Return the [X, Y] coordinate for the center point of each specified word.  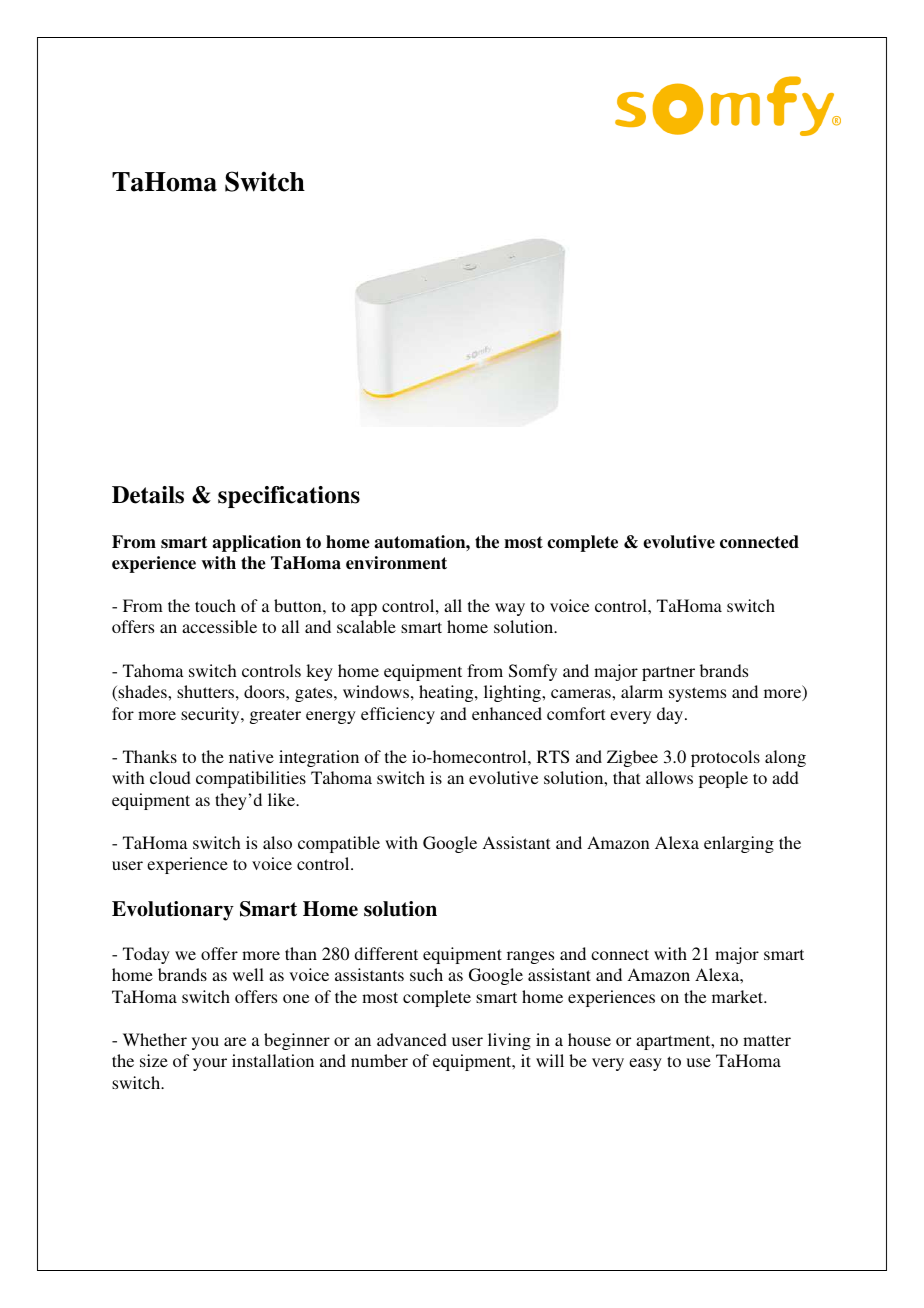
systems [697, 694]
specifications [289, 497]
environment [396, 563]
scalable [366, 626]
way [510, 609]
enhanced [507, 713]
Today [146, 955]
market [739, 996]
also [277, 842]
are [235, 1041]
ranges [530, 957]
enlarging [739, 844]
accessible [219, 626]
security [211, 715]
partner [668, 673]
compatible [339, 844]
